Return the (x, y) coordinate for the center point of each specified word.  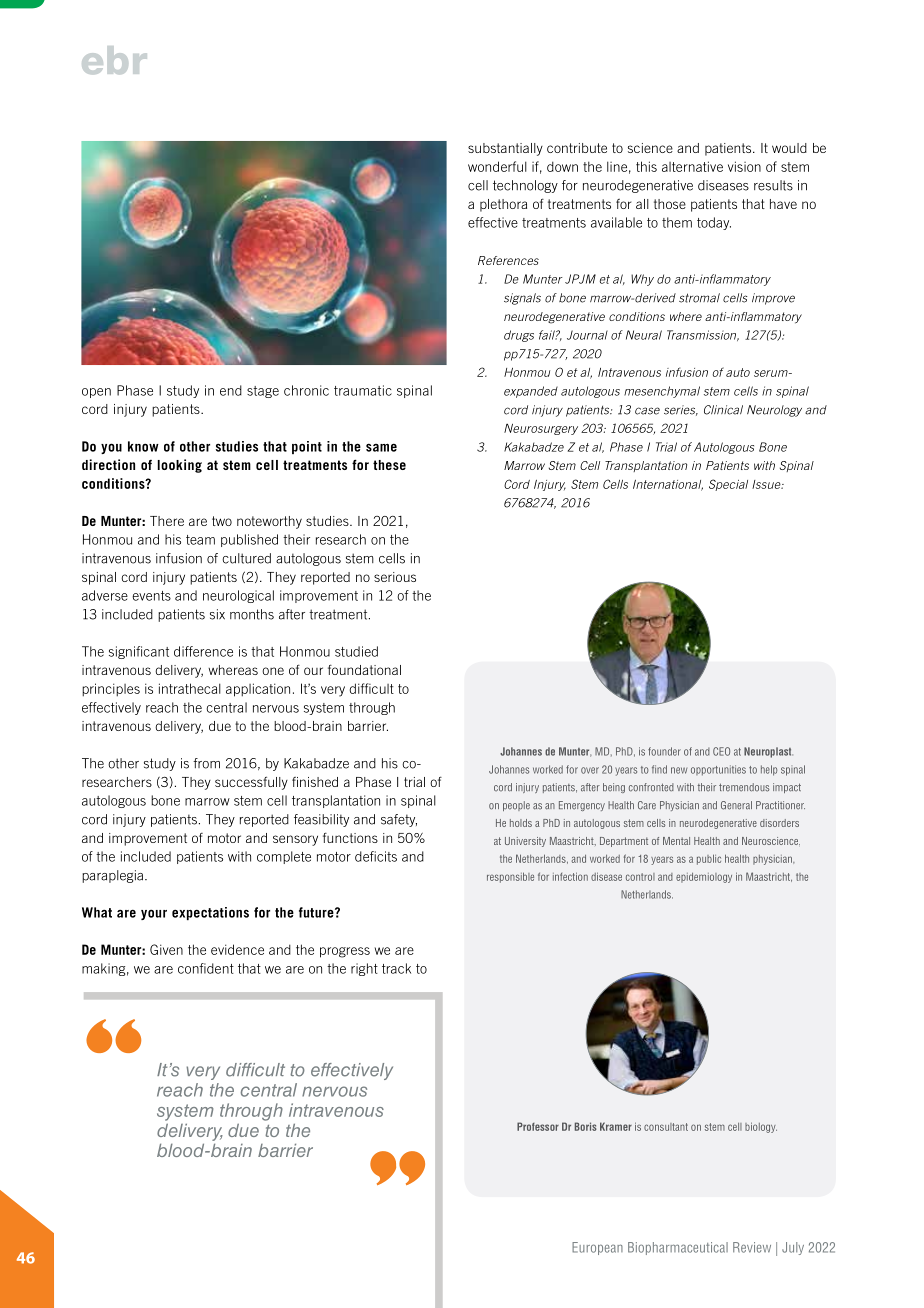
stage (263, 392)
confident (206, 968)
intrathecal (190, 688)
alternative (692, 166)
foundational (364, 669)
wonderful (497, 166)
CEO (721, 751)
